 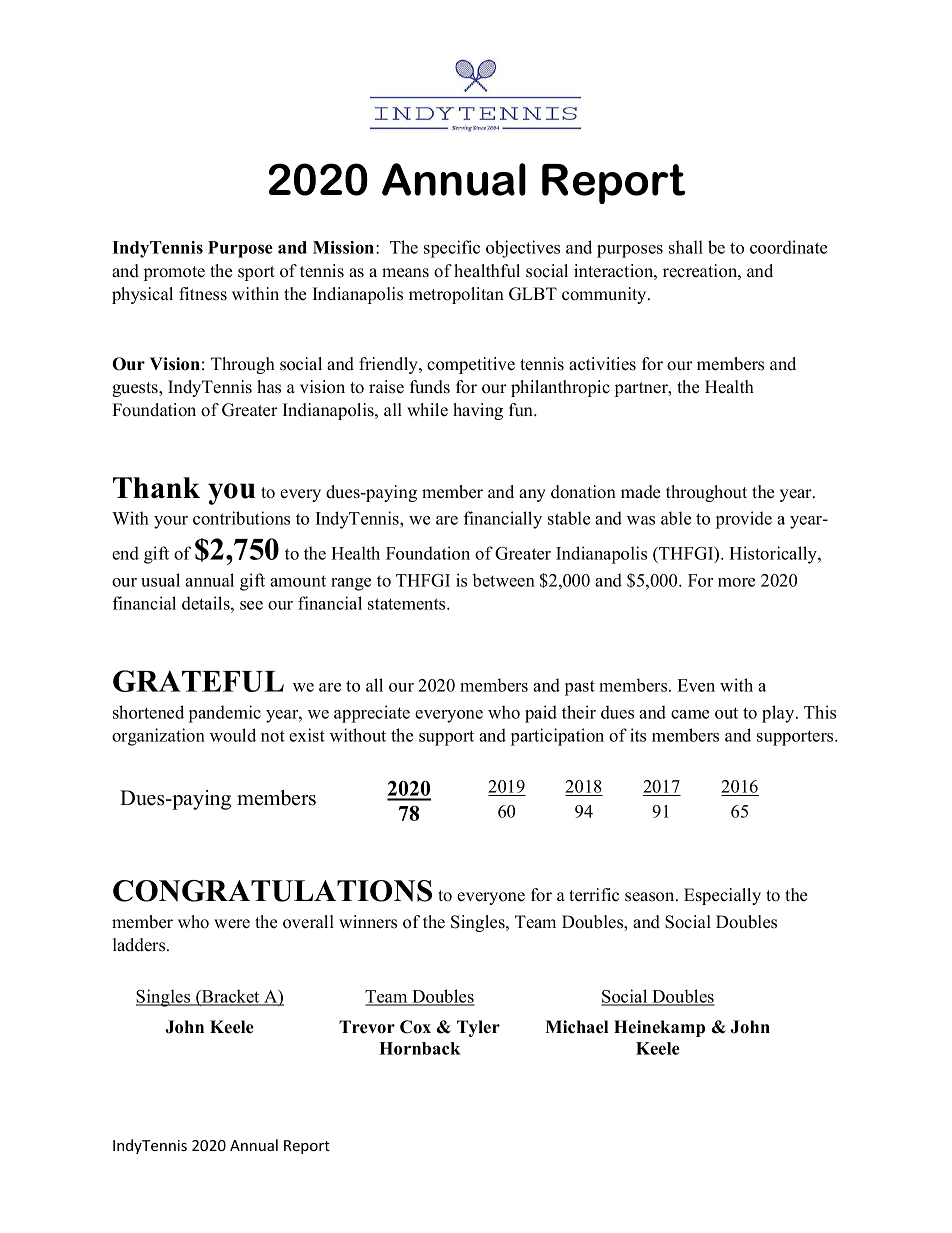 What do you see at coordinates (452, 249) in the document?
I see `specific` at bounding box center [452, 249].
